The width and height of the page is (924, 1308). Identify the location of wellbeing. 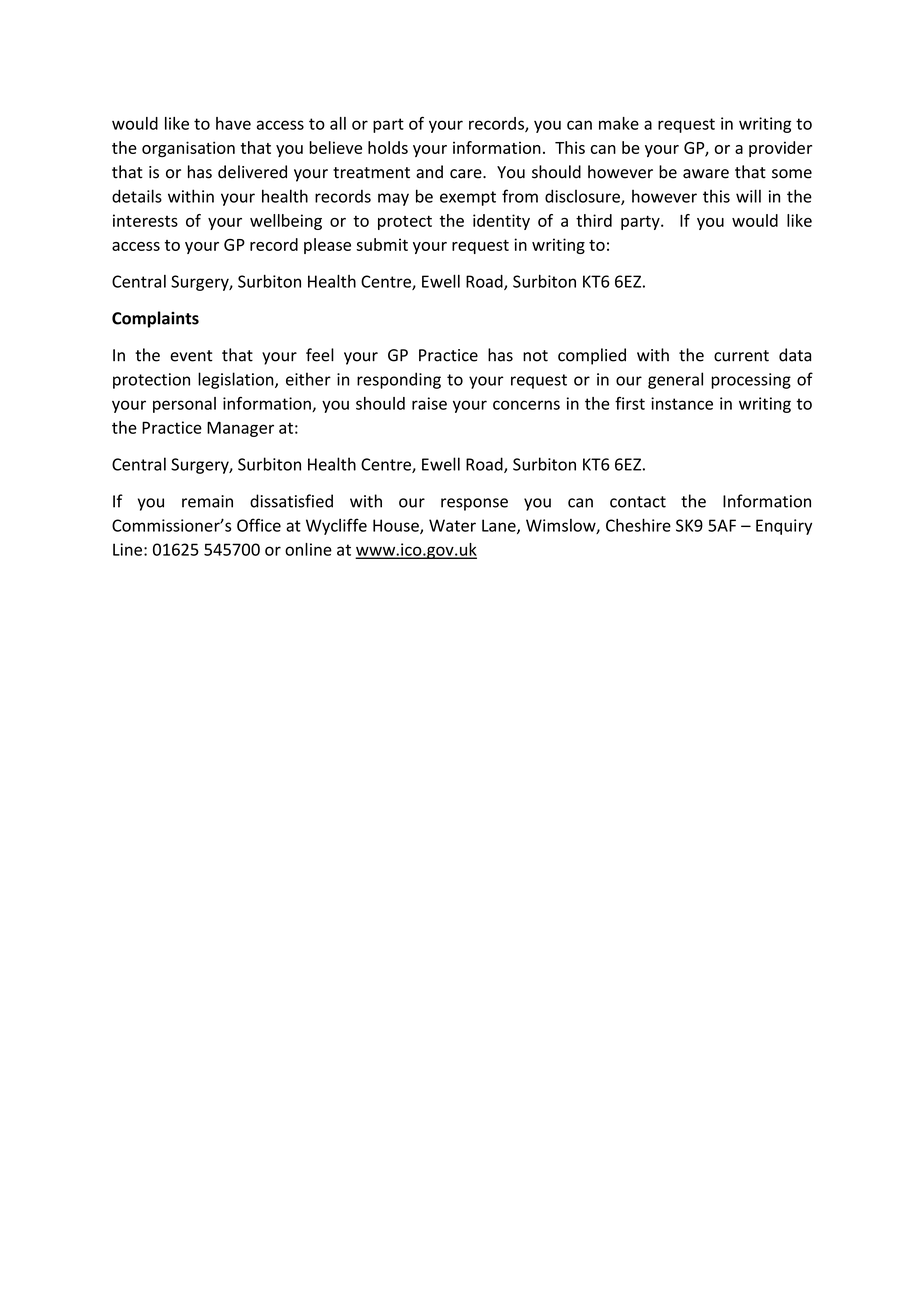
(286, 222).
